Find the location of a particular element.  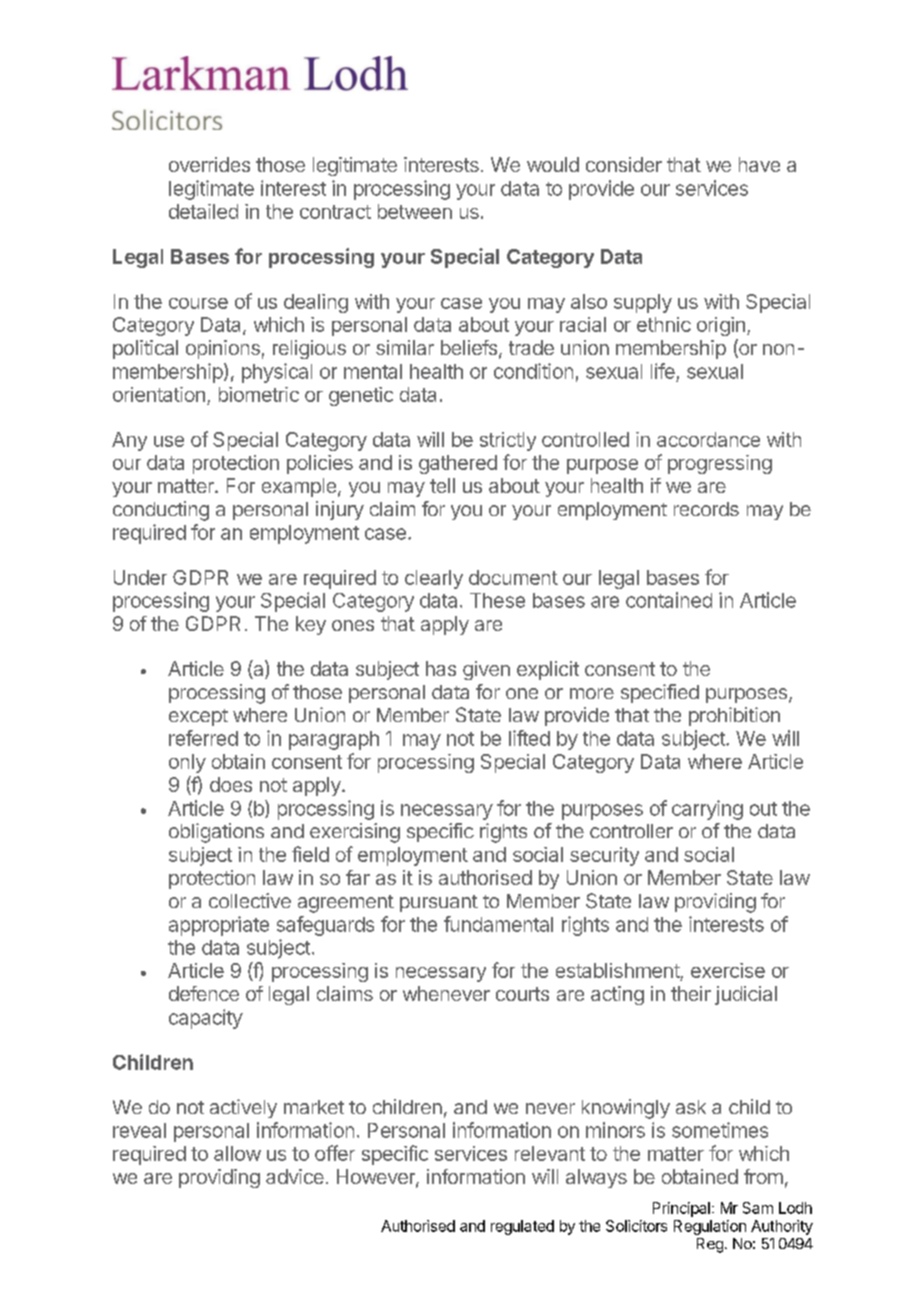

detailed is located at coordinates (203, 211).
